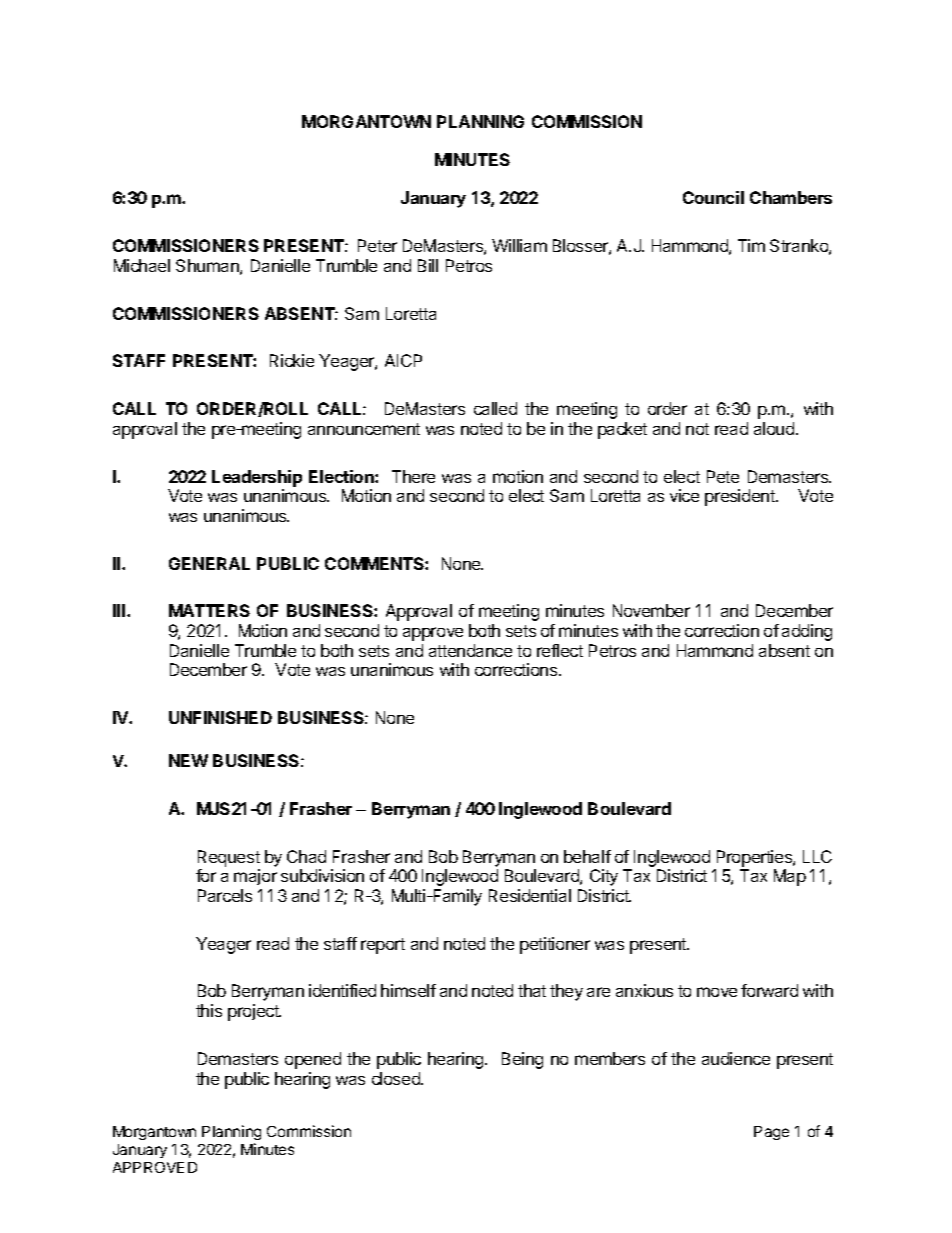 Image resolution: width=952 pixels, height=1233 pixels. What do you see at coordinates (751, 245) in the screenshot?
I see `Tim` at bounding box center [751, 245].
